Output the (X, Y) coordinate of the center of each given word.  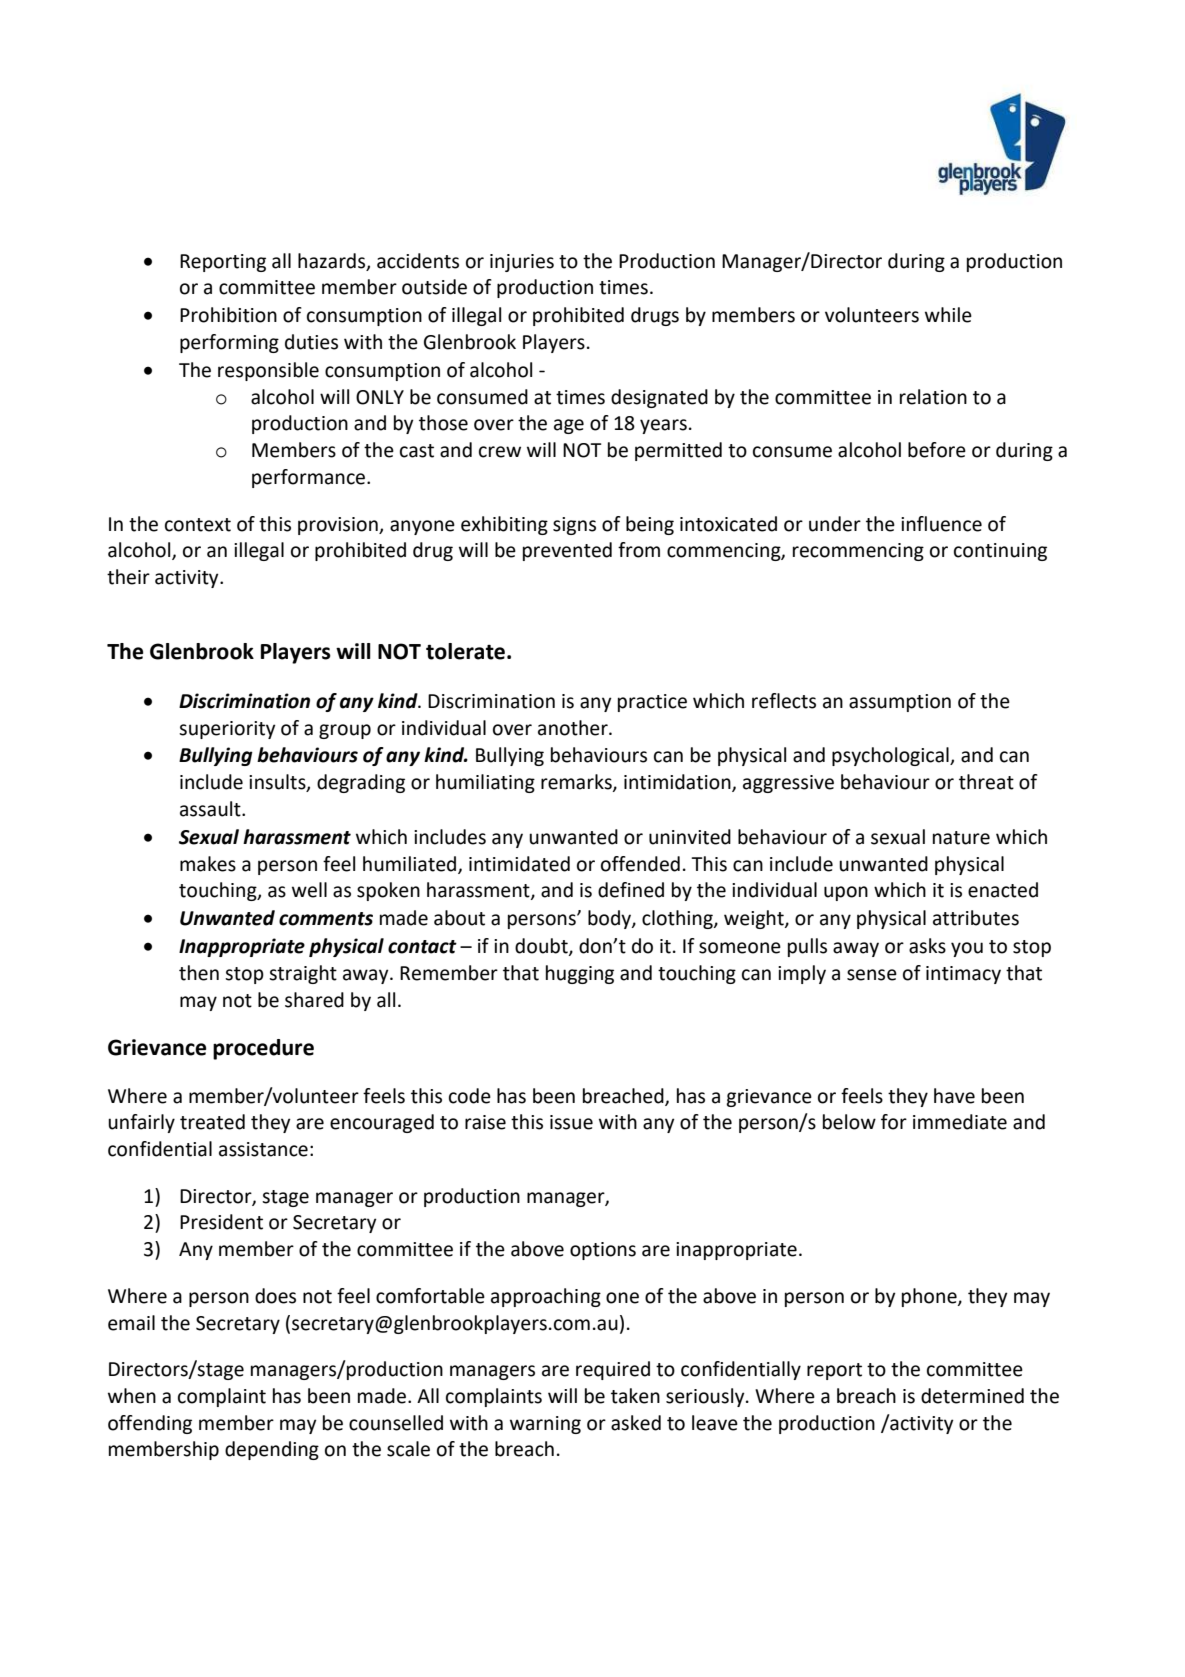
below (849, 1122)
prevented (567, 551)
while (948, 315)
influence (941, 524)
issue (571, 1122)
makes (208, 864)
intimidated (519, 864)
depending (272, 1450)
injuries (522, 263)
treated (212, 1122)
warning (545, 1425)
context (198, 525)
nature (961, 838)
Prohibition (228, 315)
